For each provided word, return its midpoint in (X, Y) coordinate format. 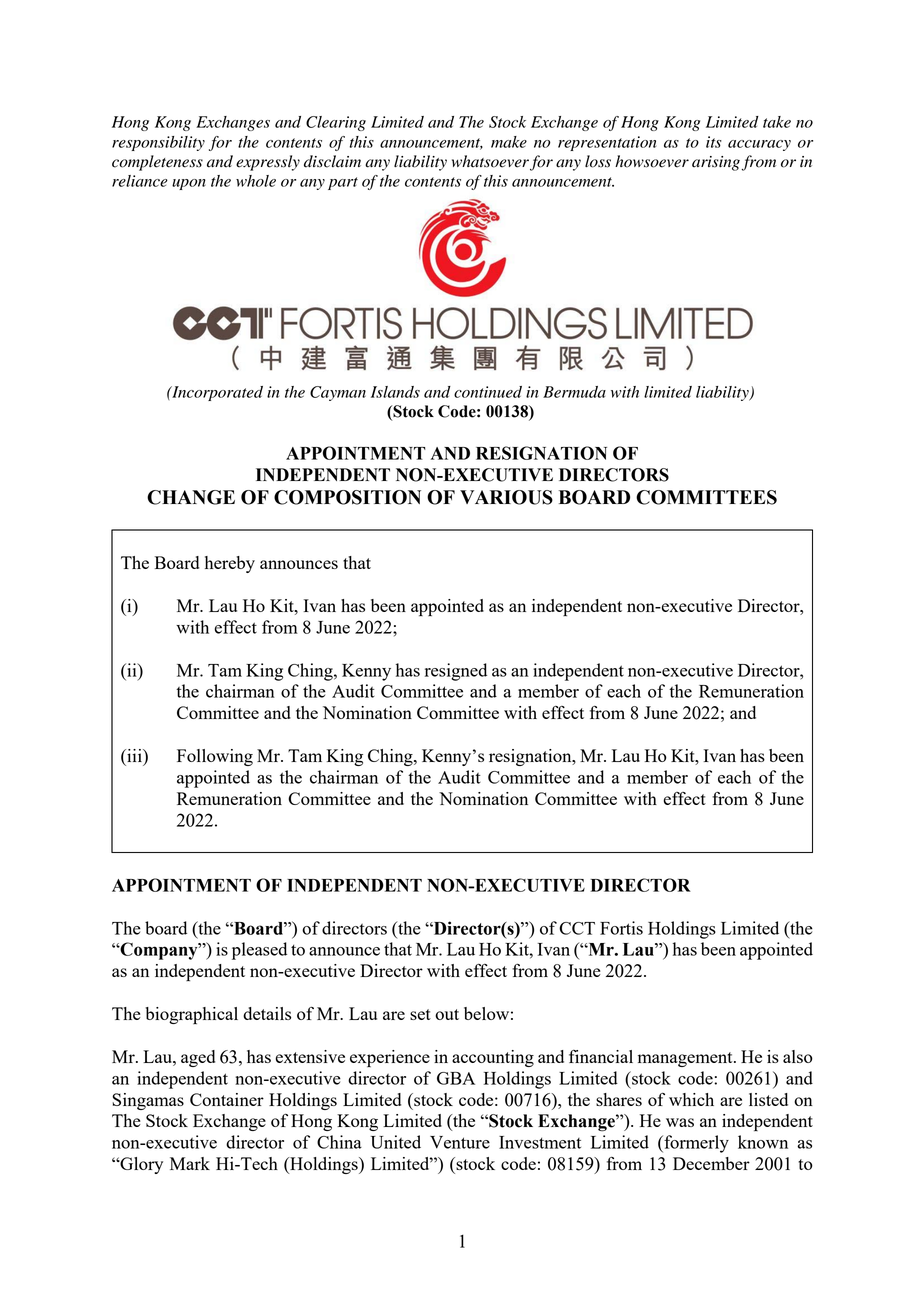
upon (189, 184)
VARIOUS (506, 497)
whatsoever (490, 161)
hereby (230, 564)
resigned (456, 672)
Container (227, 1099)
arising (716, 163)
